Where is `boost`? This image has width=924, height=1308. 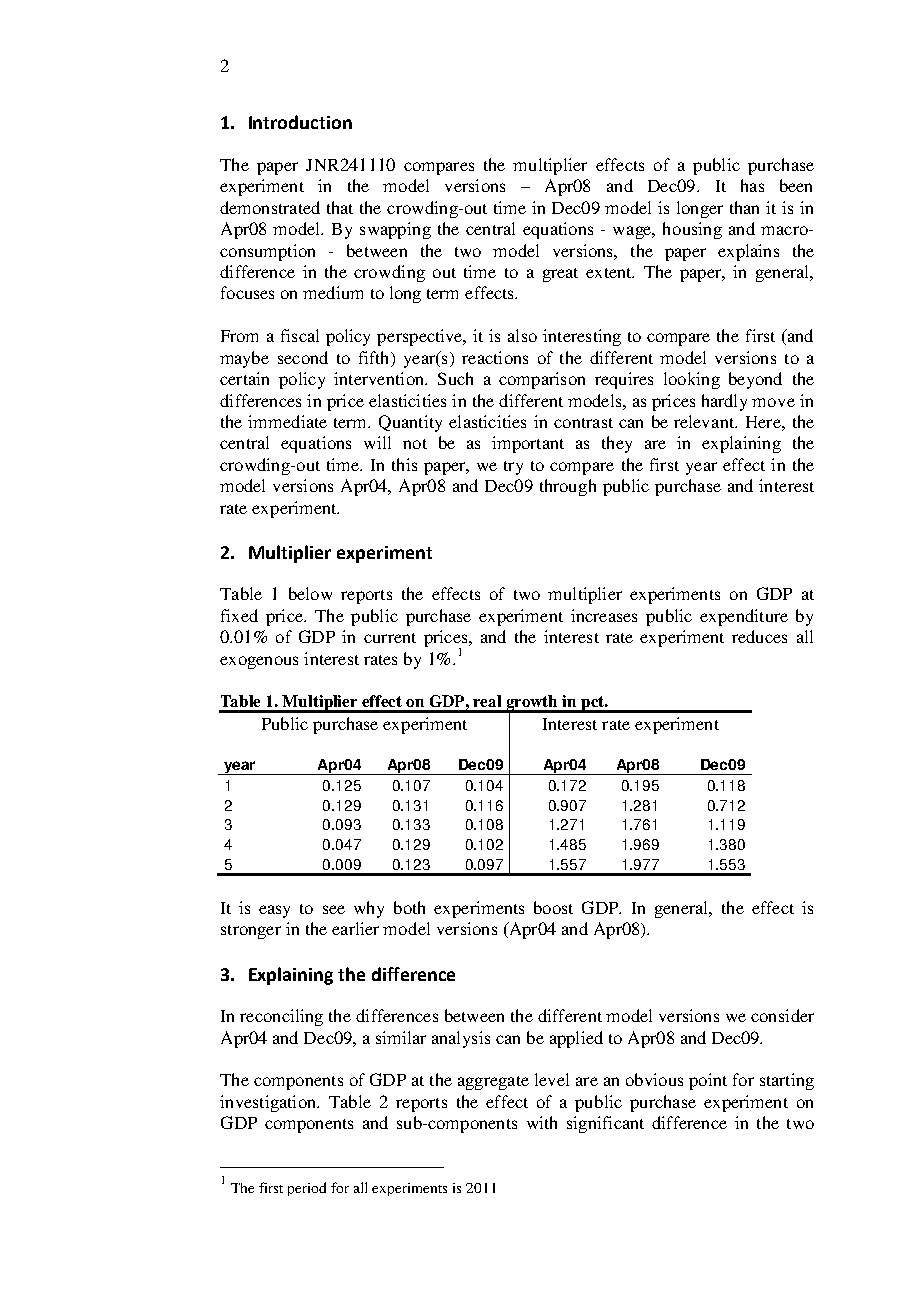 boost is located at coordinates (553, 907).
